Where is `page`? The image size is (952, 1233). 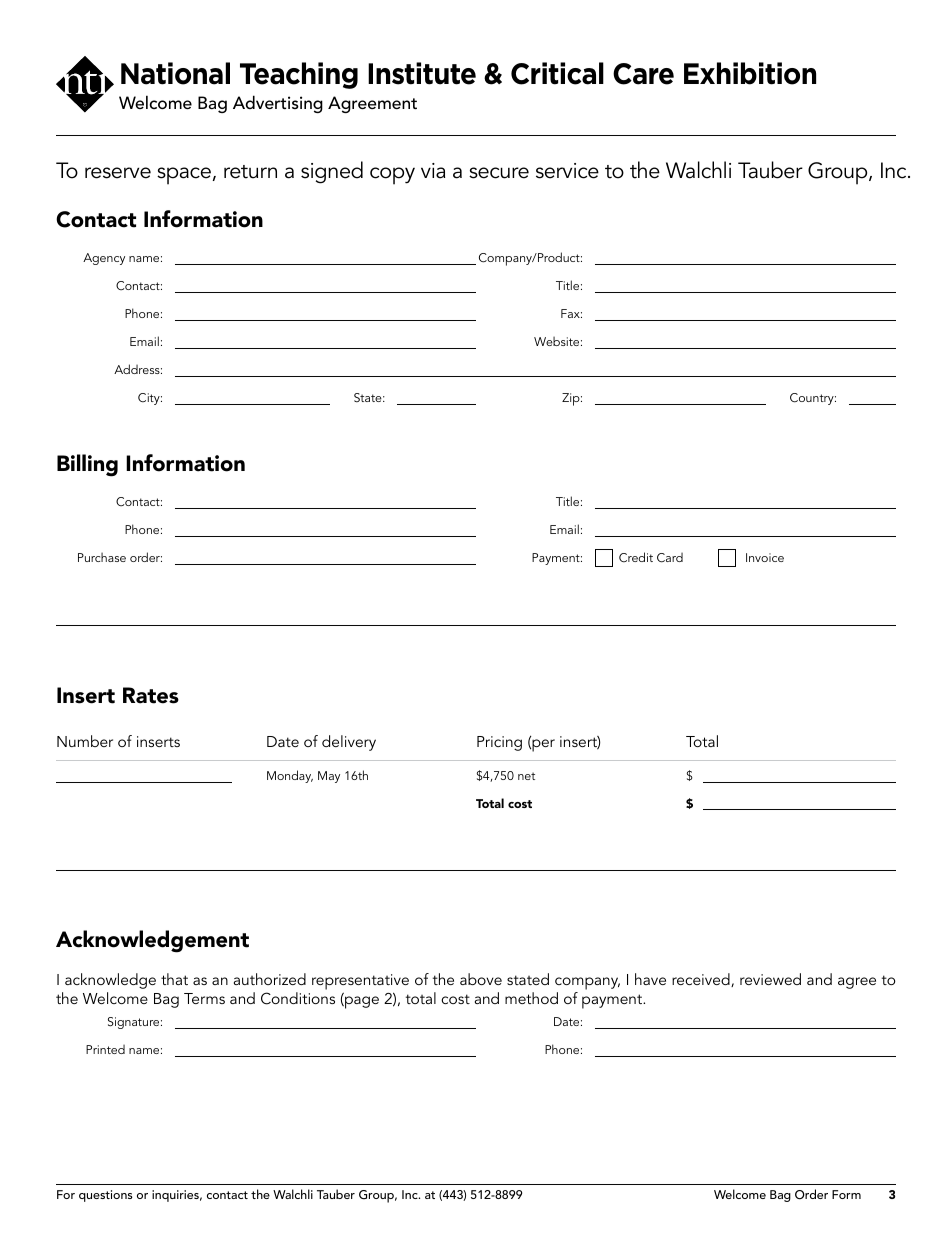 page is located at coordinates (361, 1002).
